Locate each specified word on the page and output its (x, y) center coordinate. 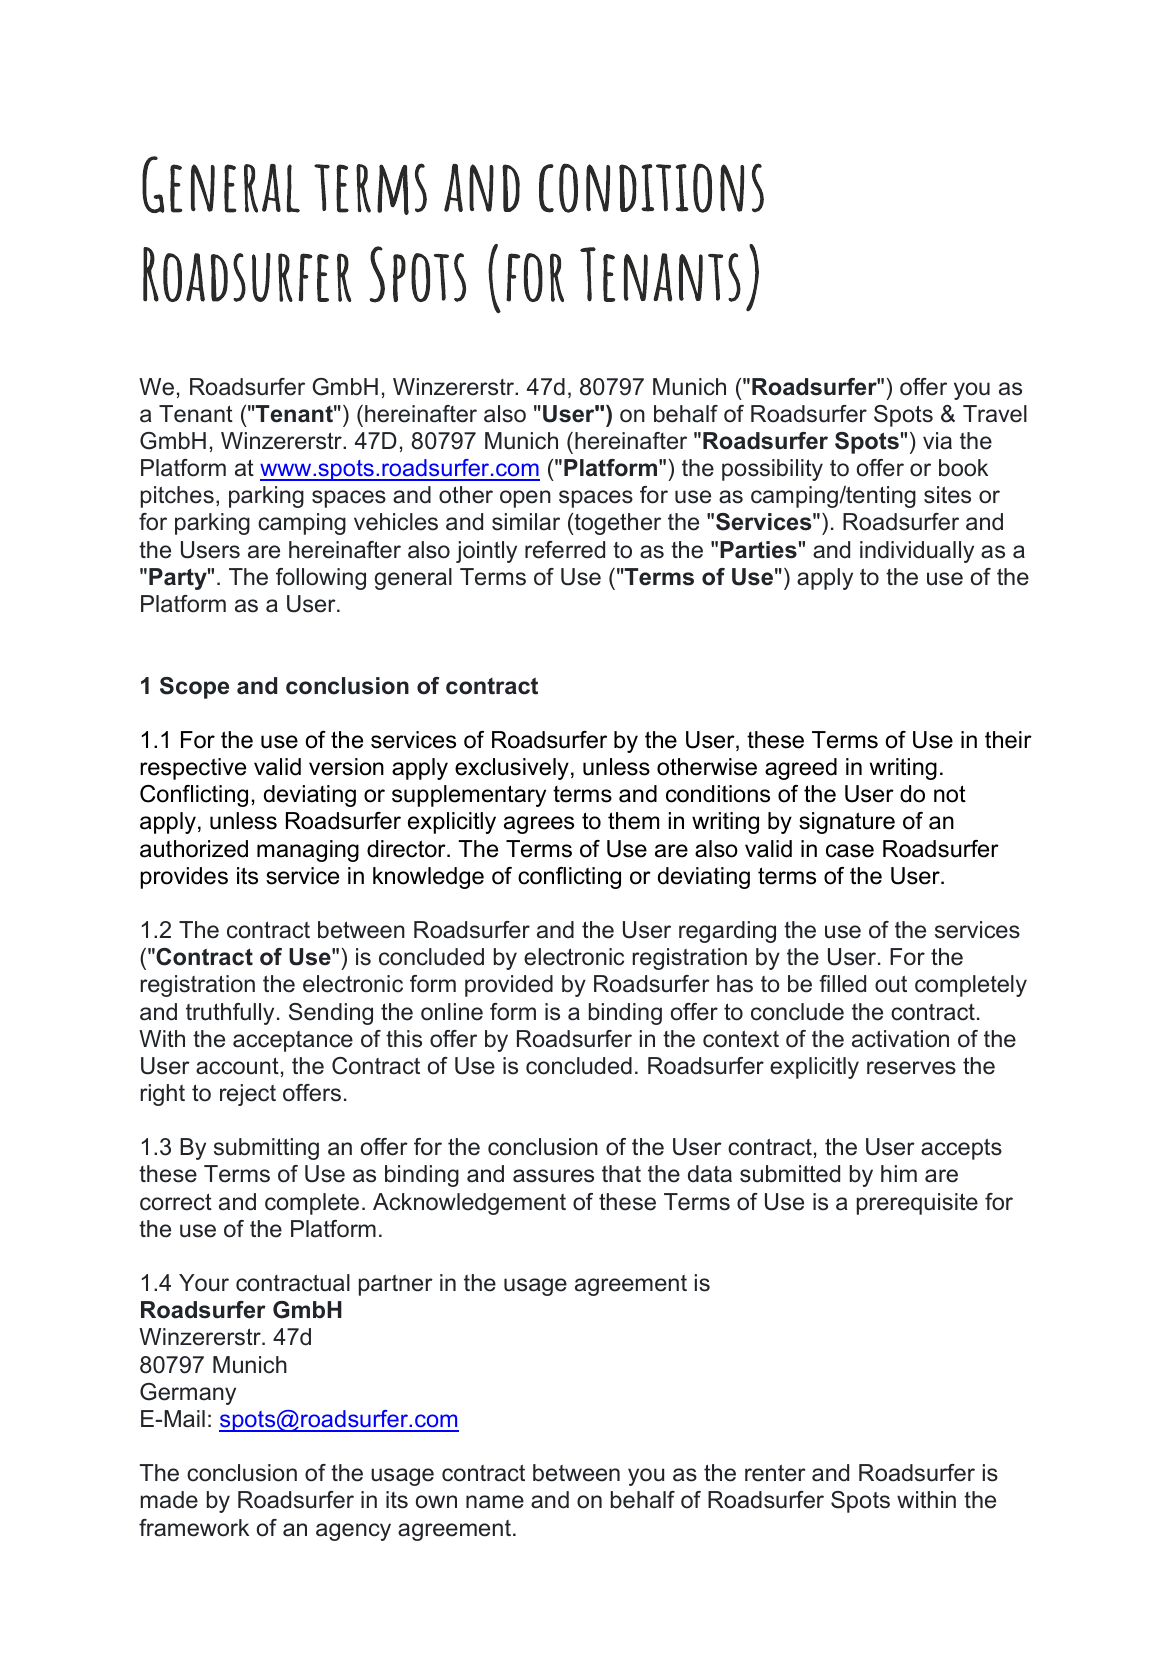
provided (509, 986)
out (891, 984)
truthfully (230, 1014)
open (525, 499)
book (963, 468)
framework (194, 1528)
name (495, 1502)
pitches (177, 497)
